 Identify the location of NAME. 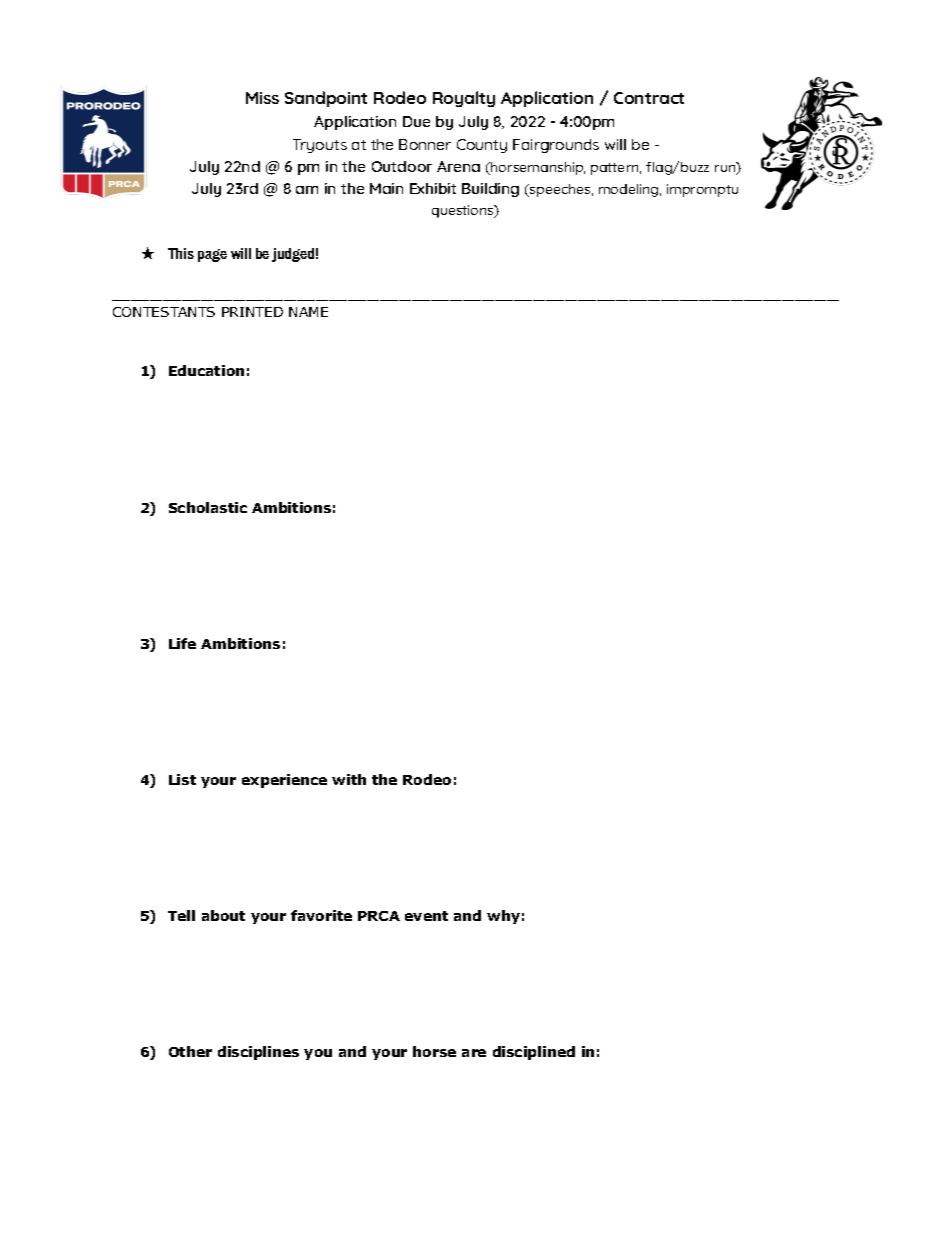
(308, 312).
